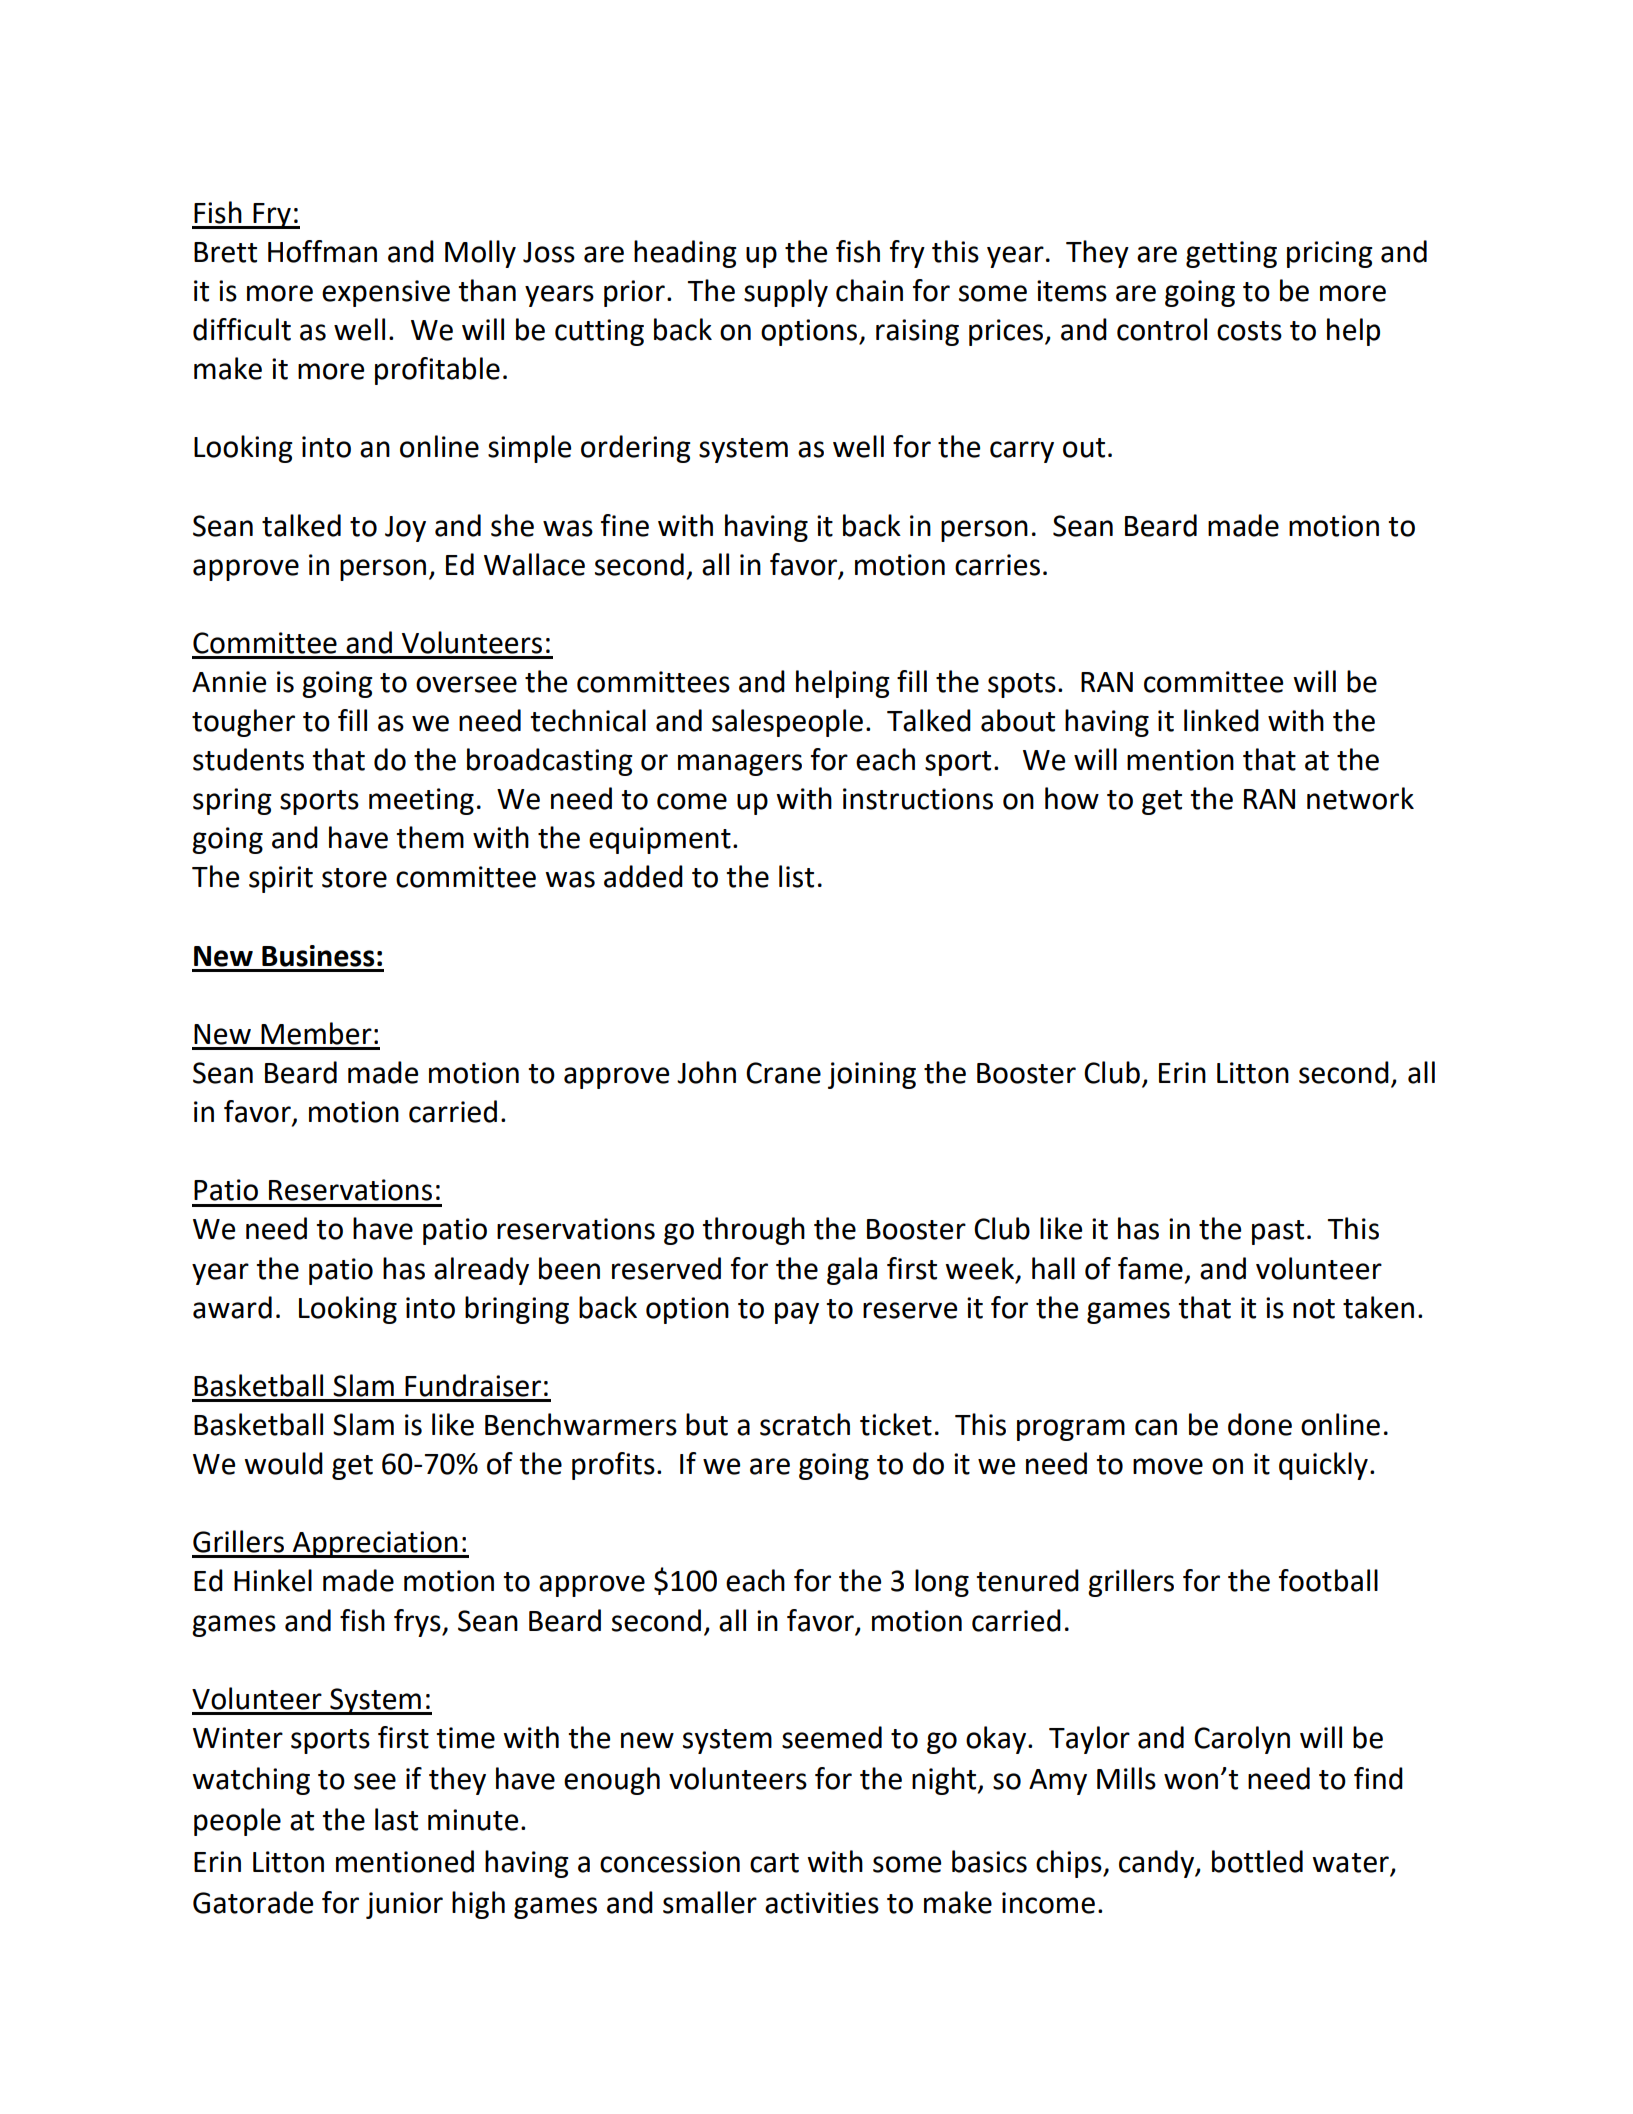 This page has height=2114, width=1633. I want to click on not, so click(1314, 1309).
